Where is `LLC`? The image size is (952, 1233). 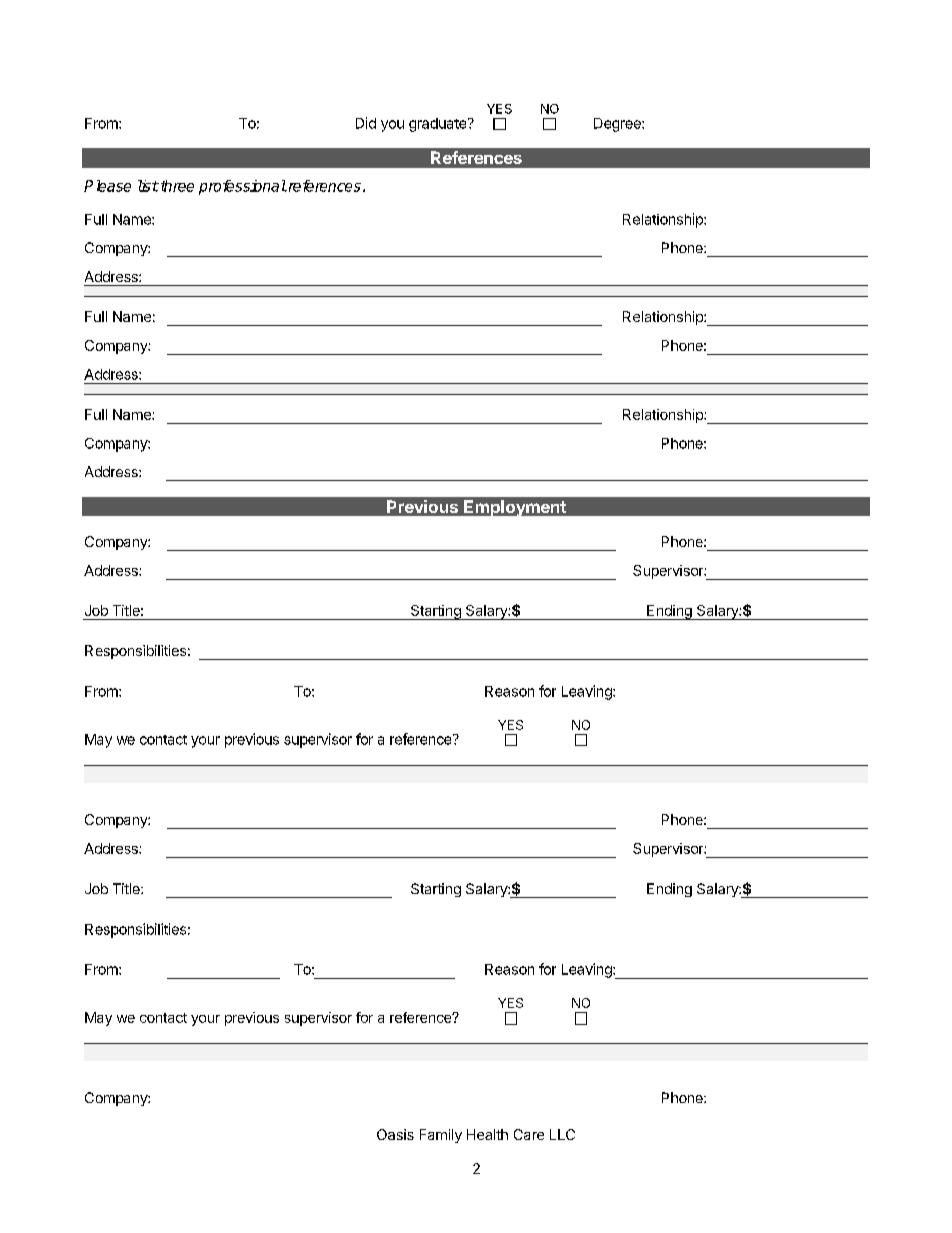
LLC is located at coordinates (562, 1134).
